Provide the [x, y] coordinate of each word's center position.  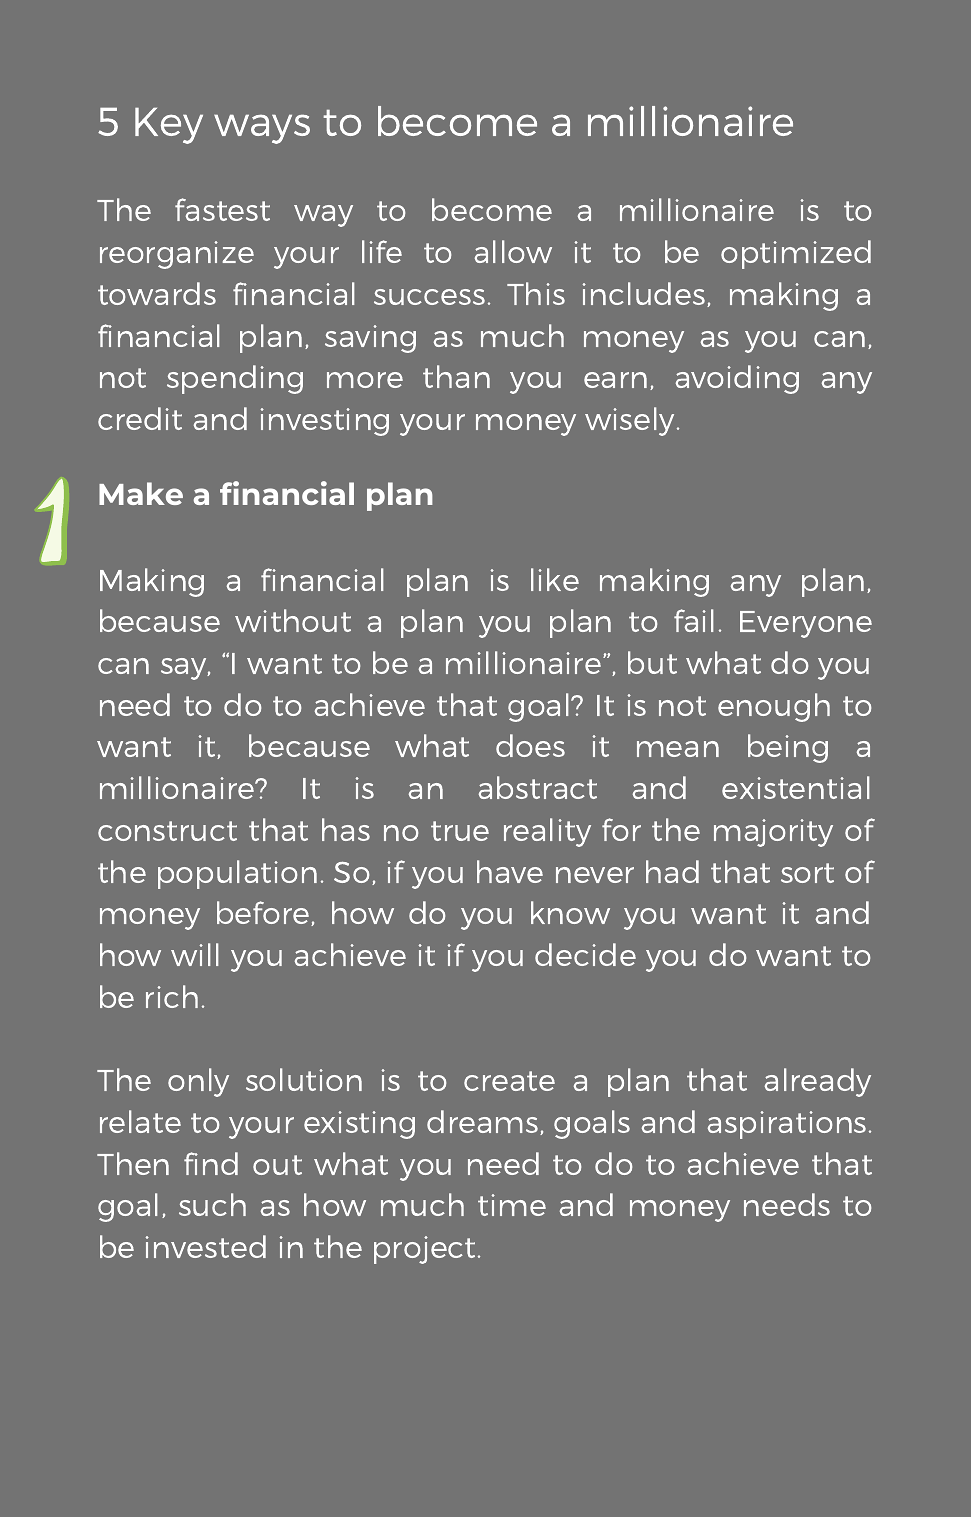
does [530, 745]
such [212, 1204]
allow [513, 251]
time [512, 1205]
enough [774, 707]
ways [262, 129]
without [293, 620]
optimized [796, 254]
